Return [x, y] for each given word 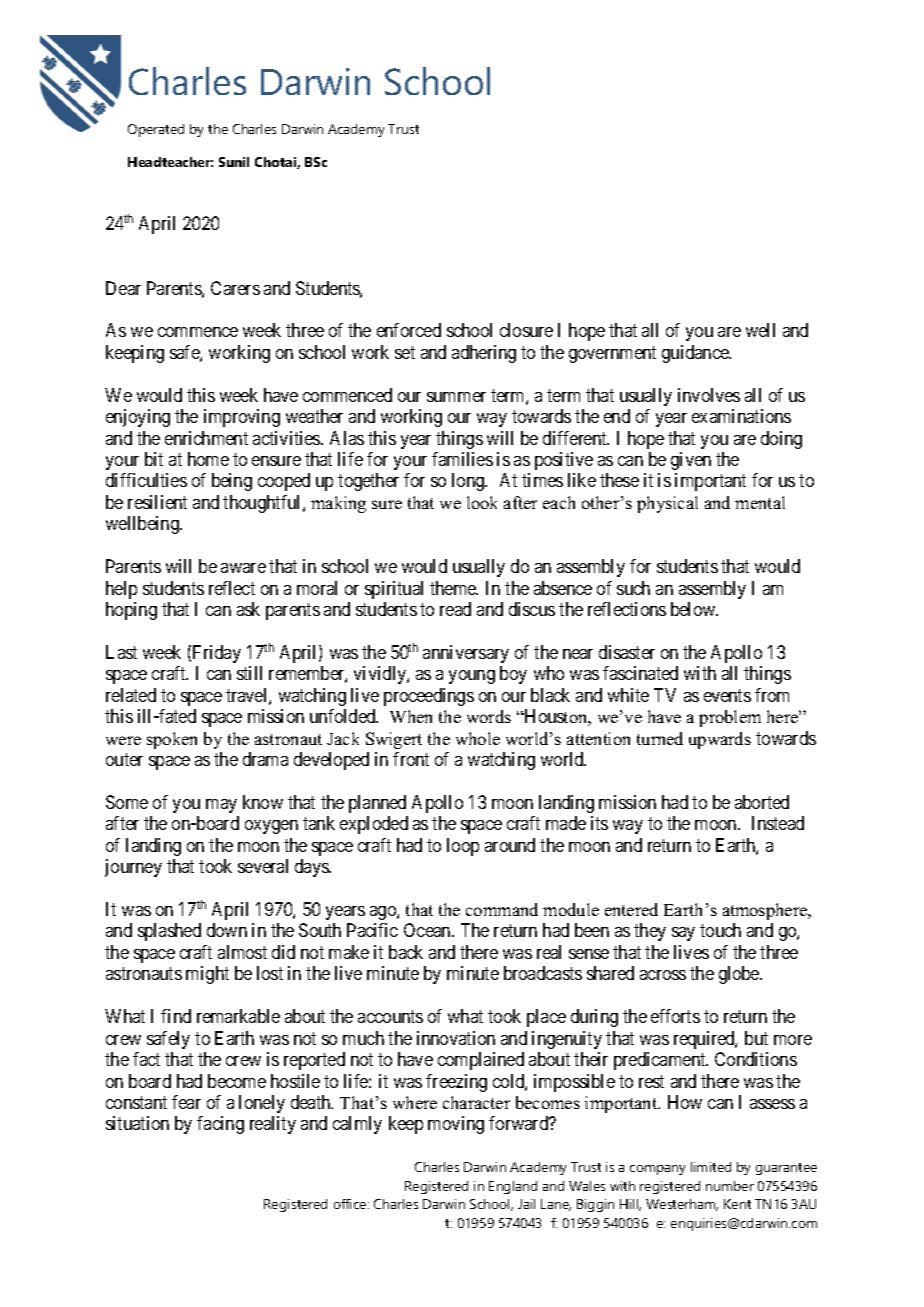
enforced [409, 330]
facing [220, 1125]
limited [711, 1167]
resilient [157, 502]
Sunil [234, 162]
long [469, 482]
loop [463, 847]
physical [667, 504]
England [513, 1187]
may [221, 806]
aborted [762, 802]
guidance [696, 354]
